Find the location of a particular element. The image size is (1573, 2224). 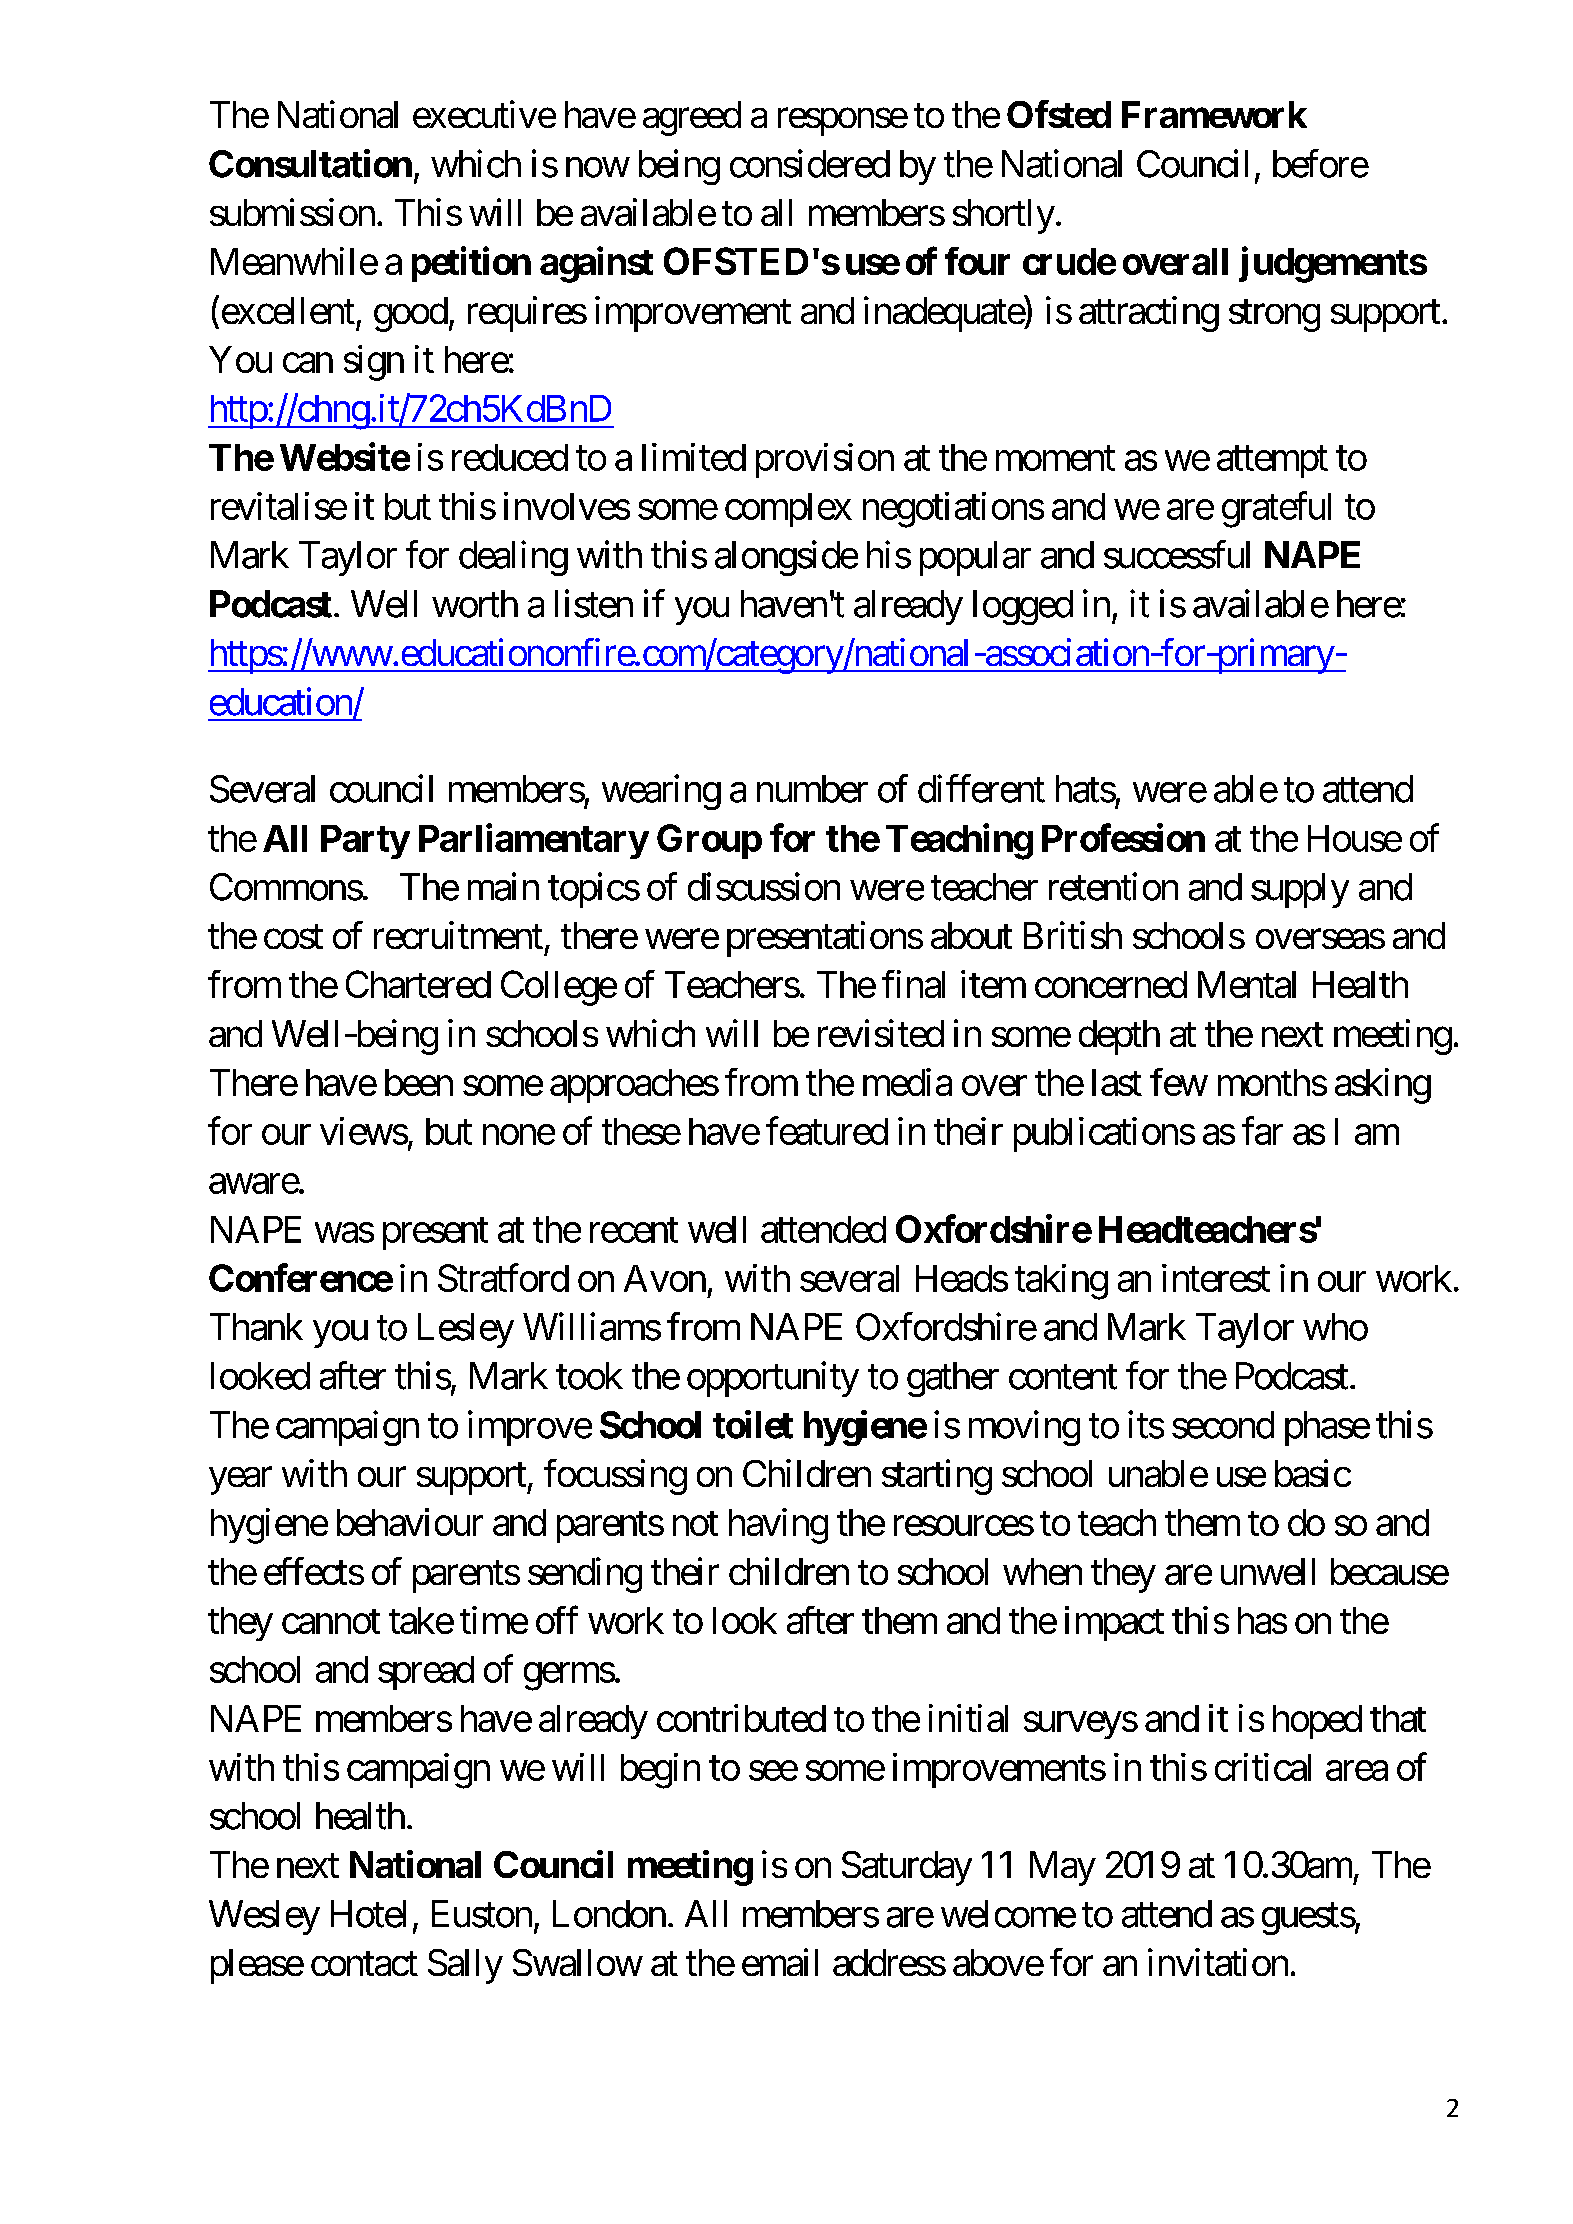

email is located at coordinates (780, 1962).
